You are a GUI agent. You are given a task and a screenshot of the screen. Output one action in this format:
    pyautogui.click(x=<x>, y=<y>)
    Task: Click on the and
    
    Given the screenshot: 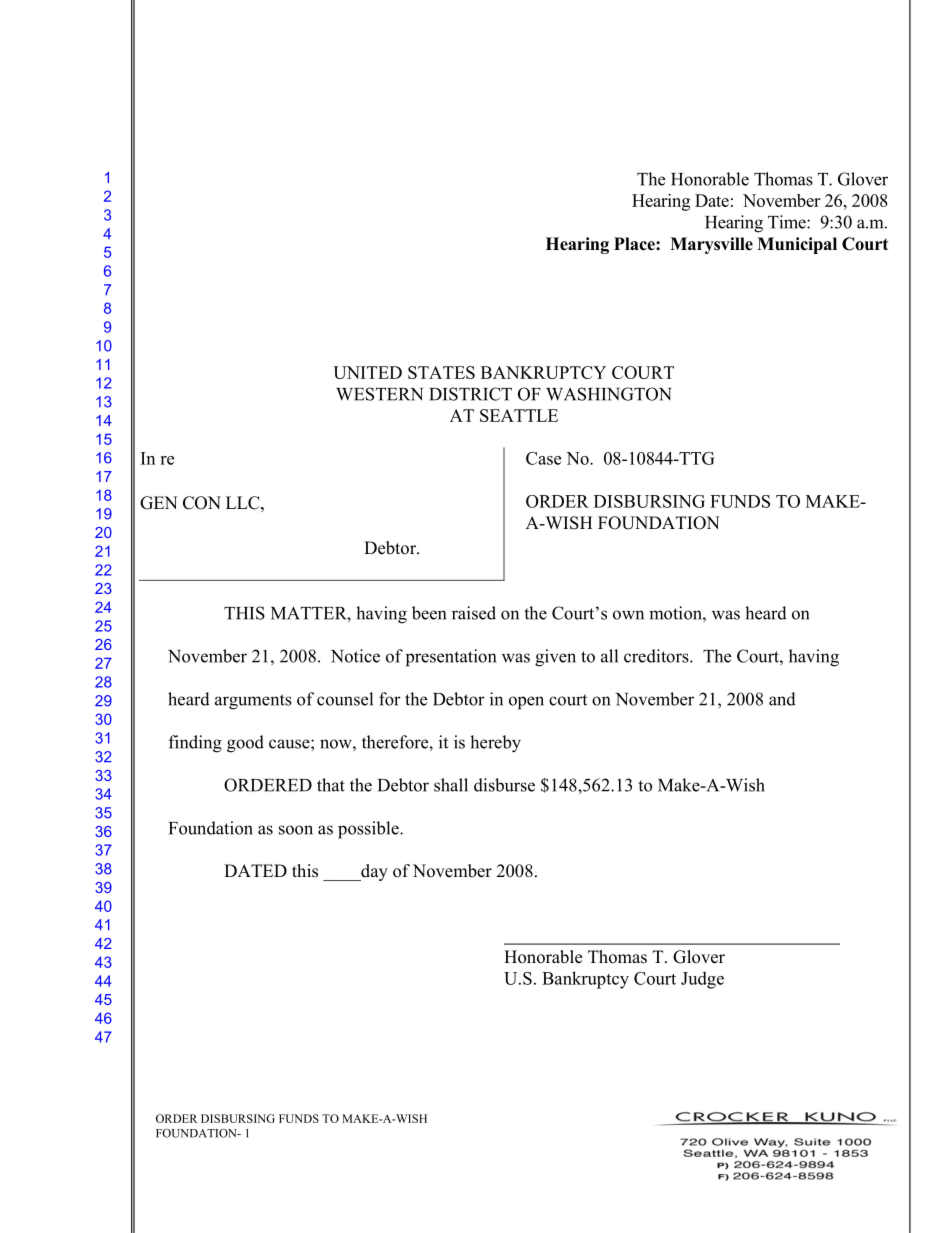 What is the action you would take?
    pyautogui.click(x=782, y=699)
